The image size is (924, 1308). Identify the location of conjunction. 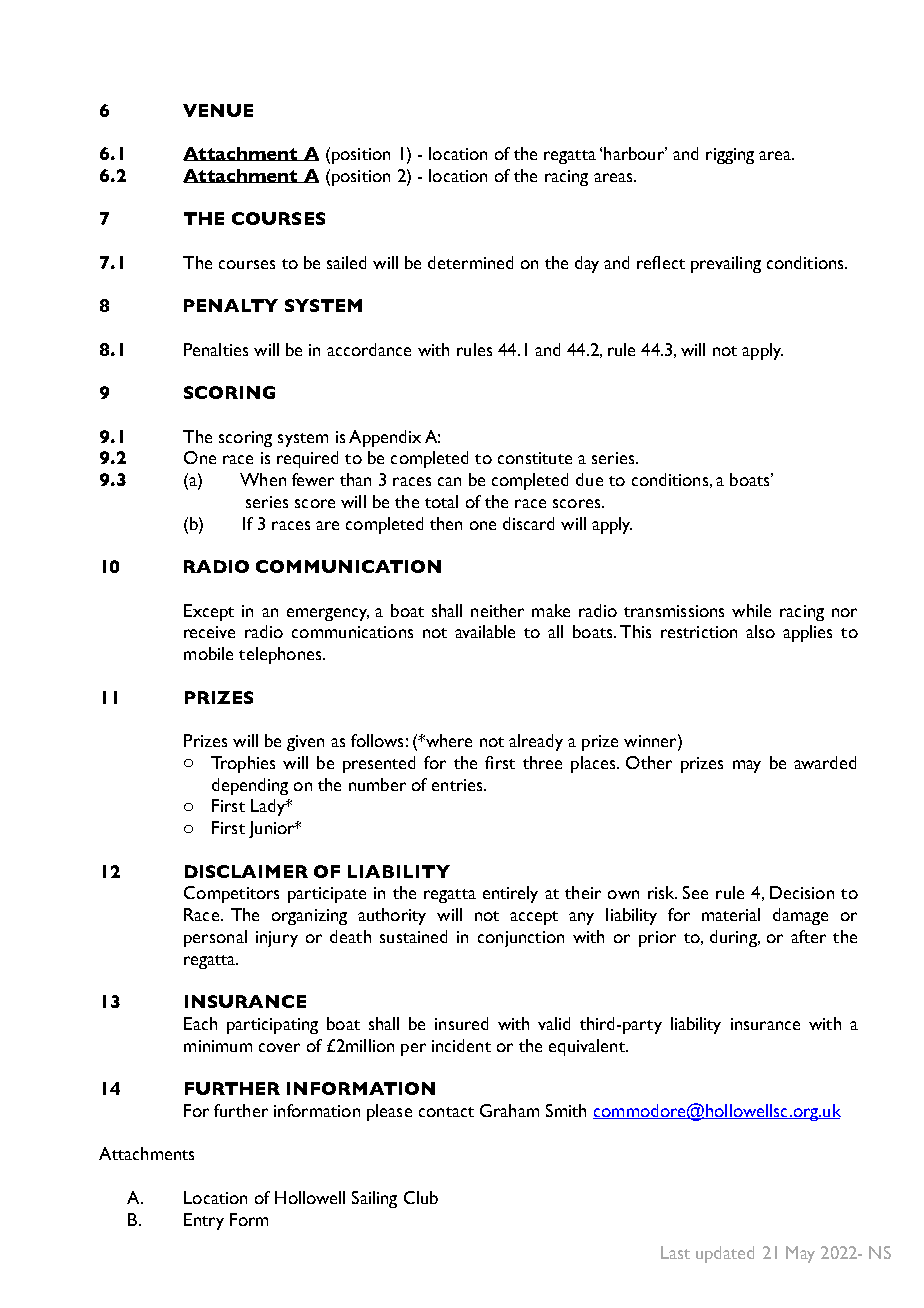
(521, 939).
